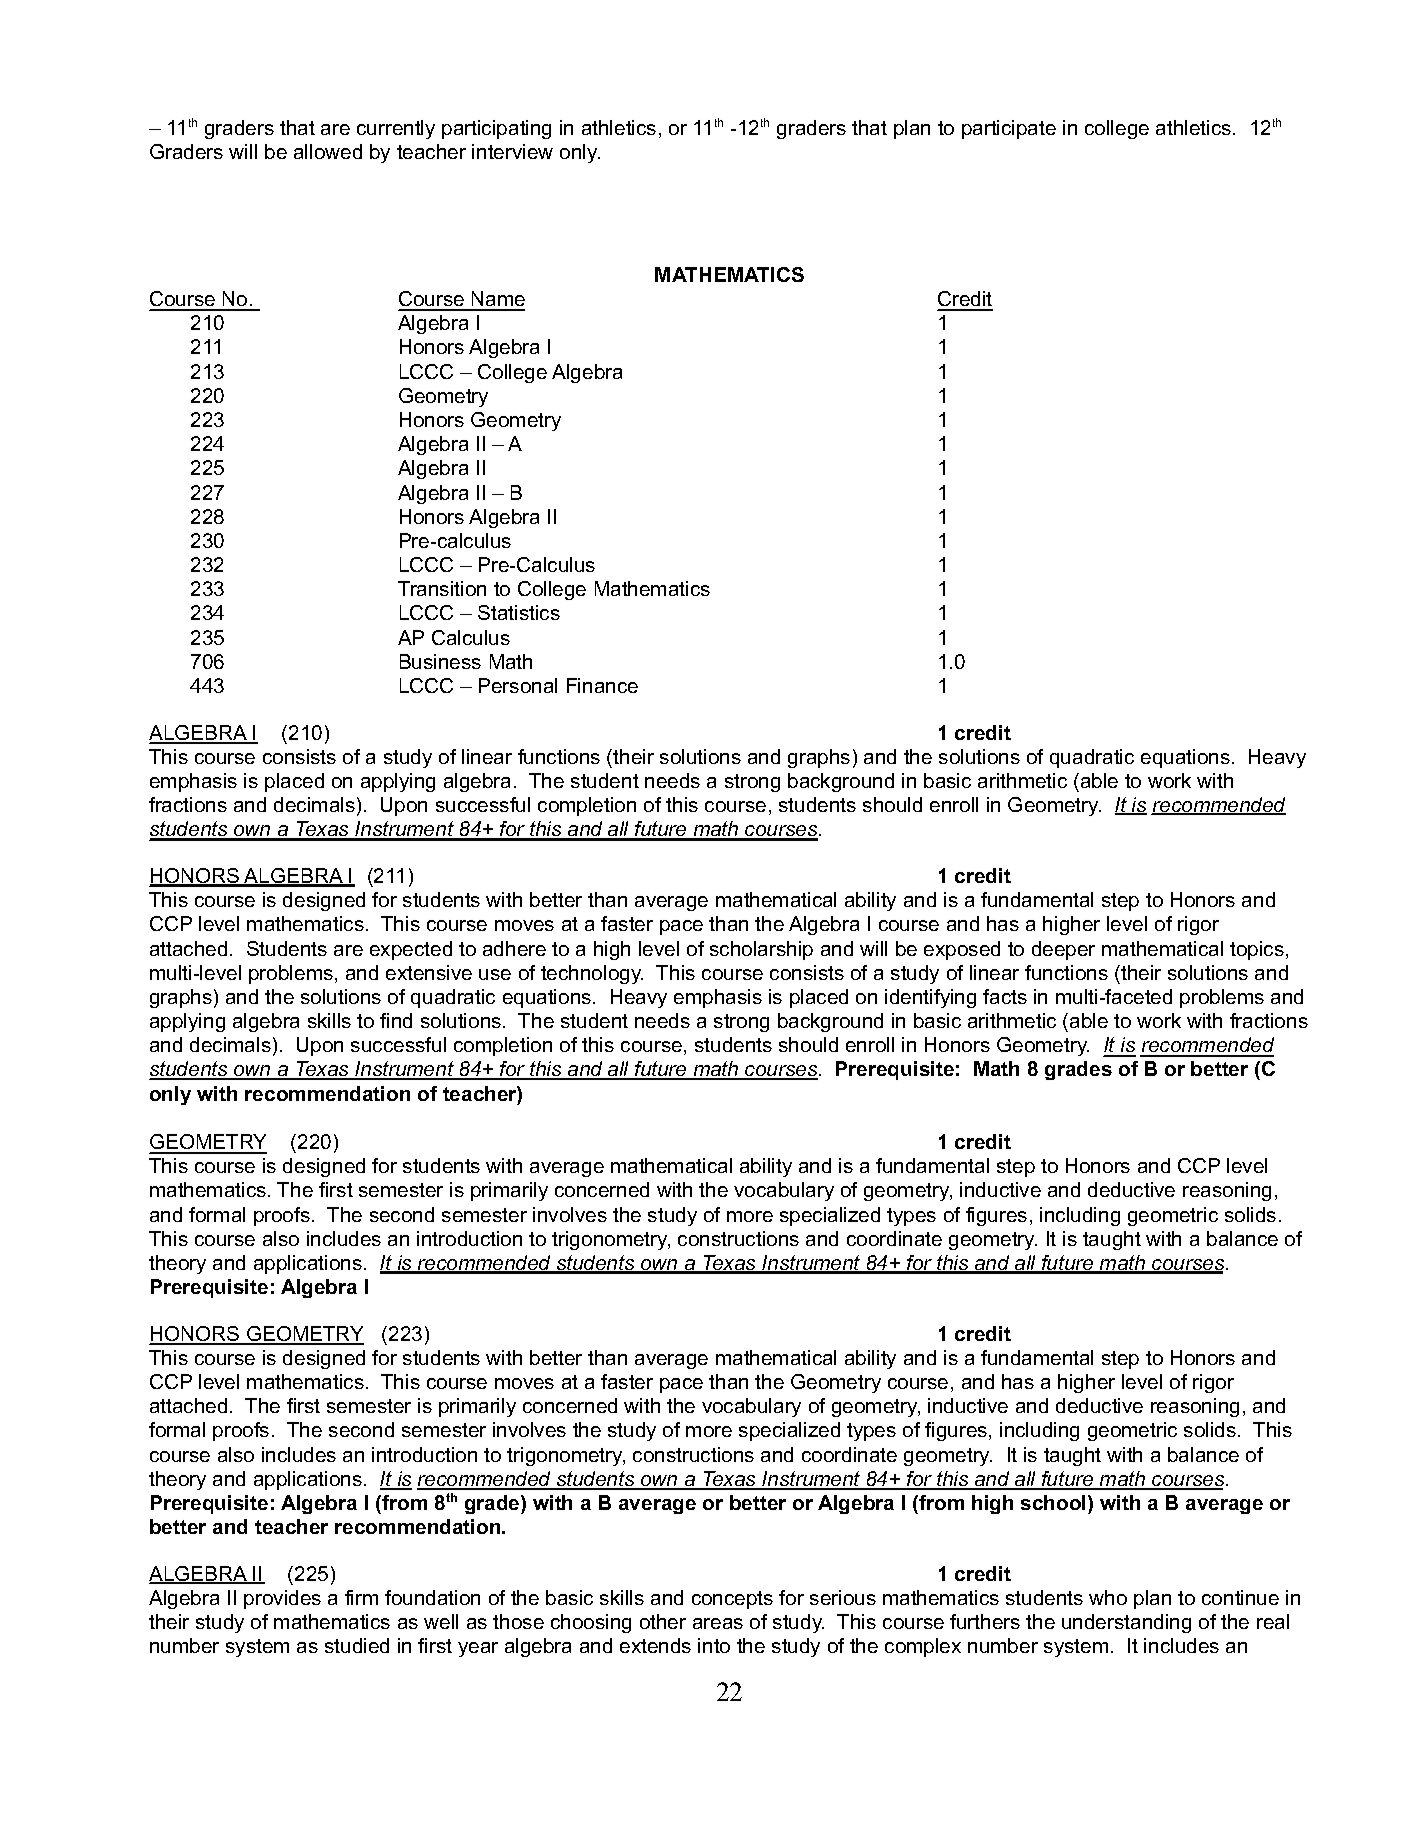 The image size is (1410, 1824). Describe the element at coordinates (1053, 1502) in the screenshot. I see `school` at that location.
